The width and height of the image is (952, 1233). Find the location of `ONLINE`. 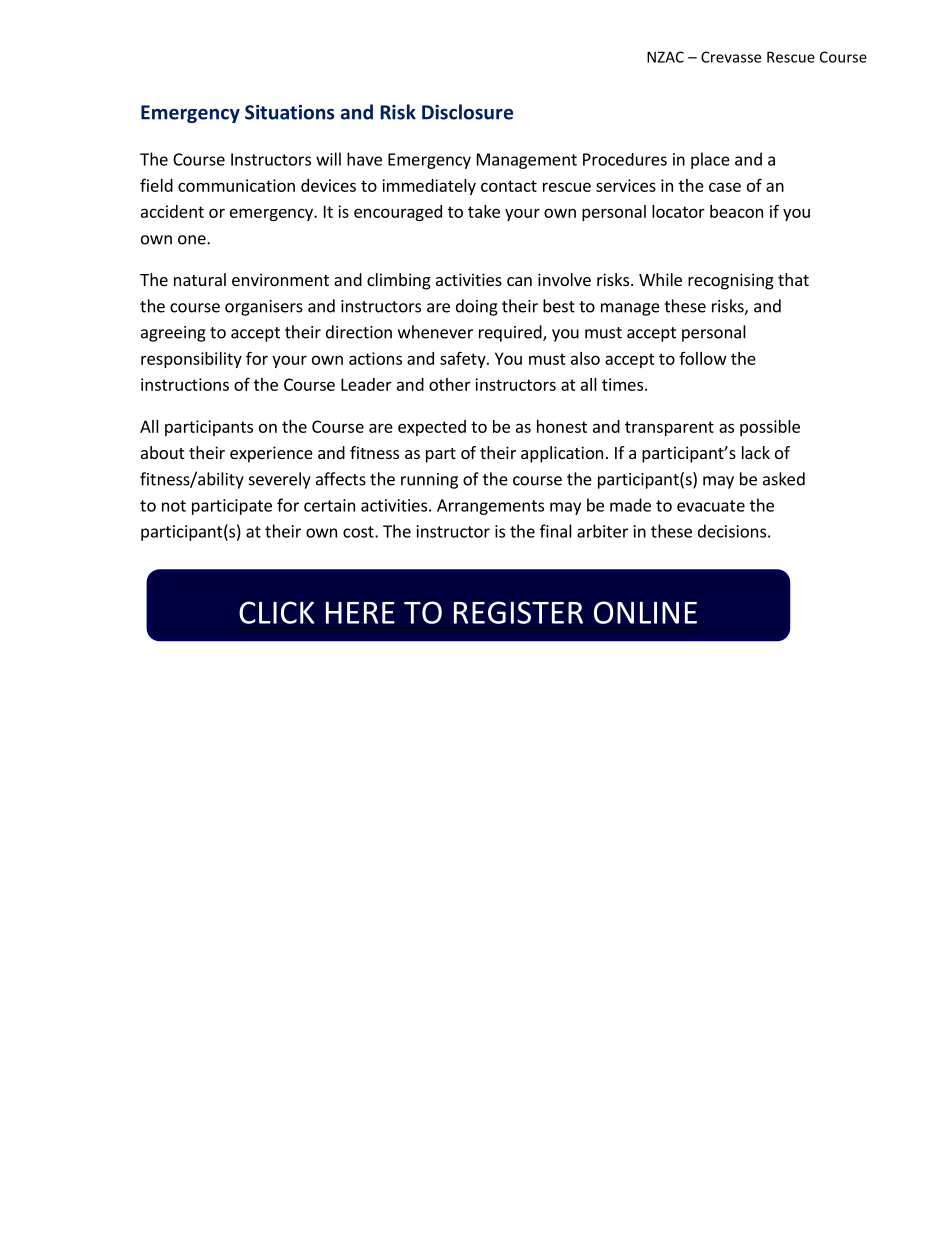

ONLINE is located at coordinates (645, 612).
